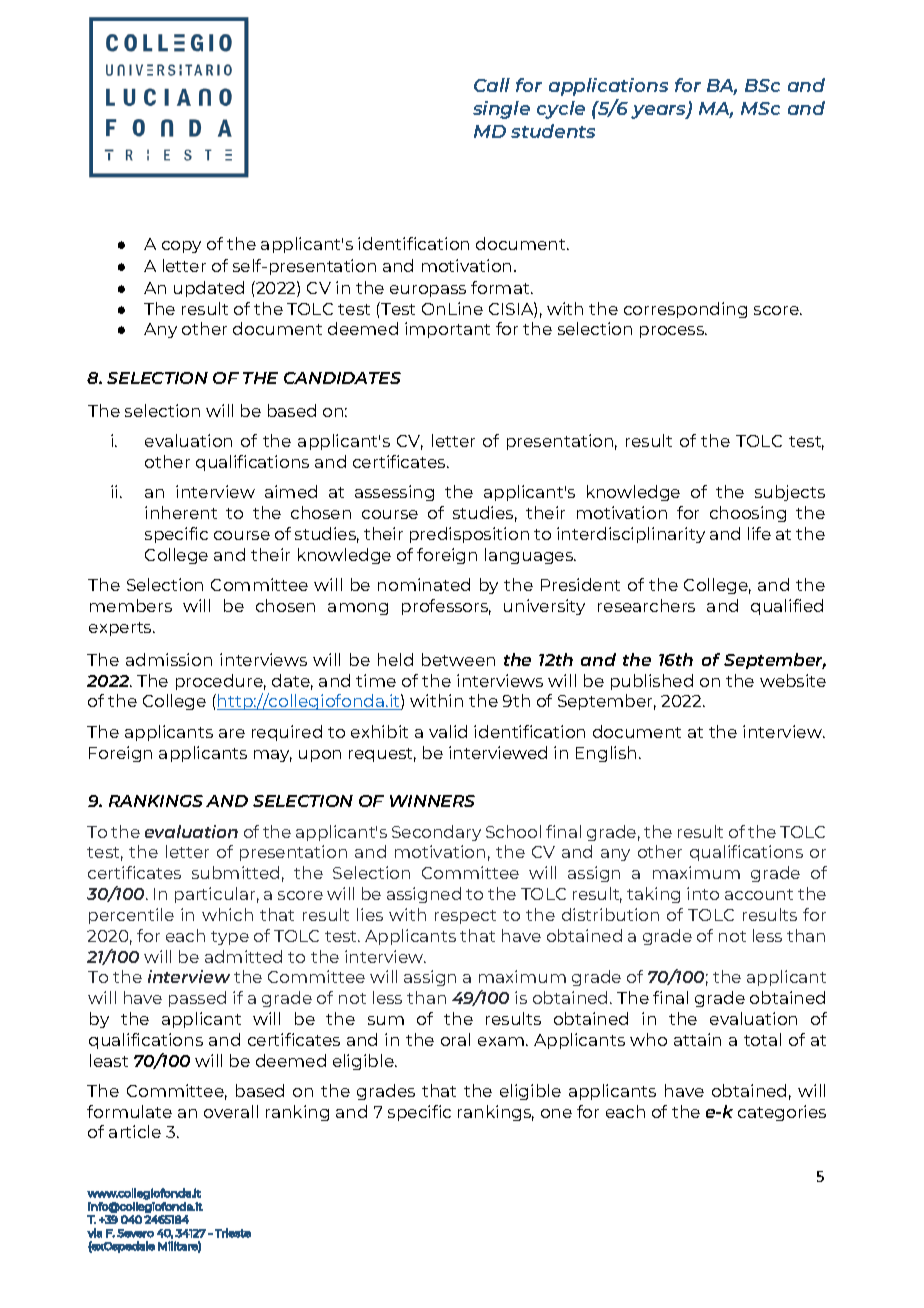 The width and height of the screenshot is (924, 1308). I want to click on single, so click(501, 110).
